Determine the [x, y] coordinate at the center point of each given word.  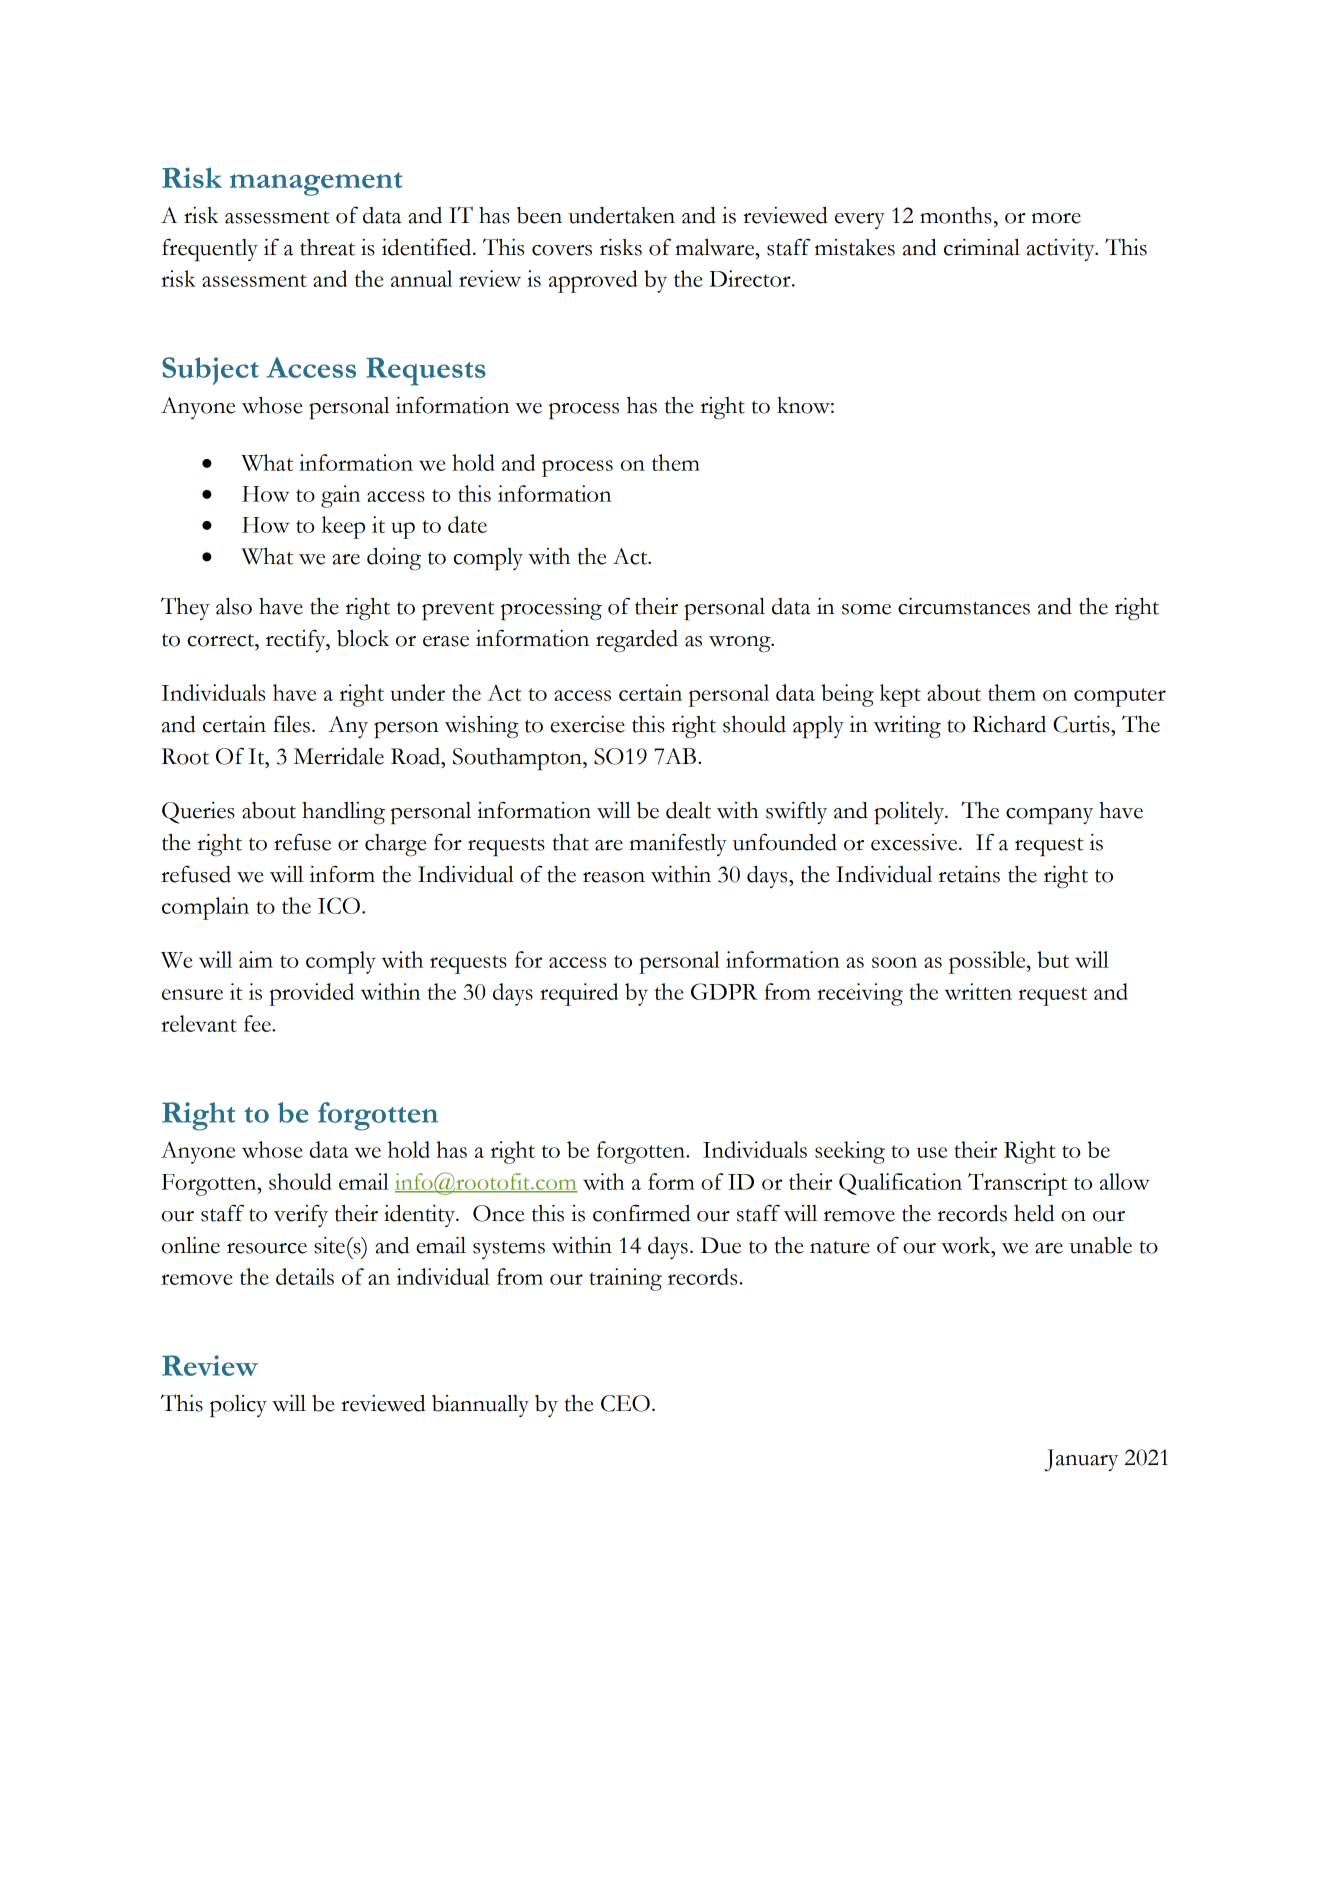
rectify [297, 640]
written [978, 991]
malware [716, 247]
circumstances [964, 606]
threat [327, 247]
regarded [637, 641]
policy [238, 1406]
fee [258, 1023]
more [1056, 218]
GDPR [724, 991]
